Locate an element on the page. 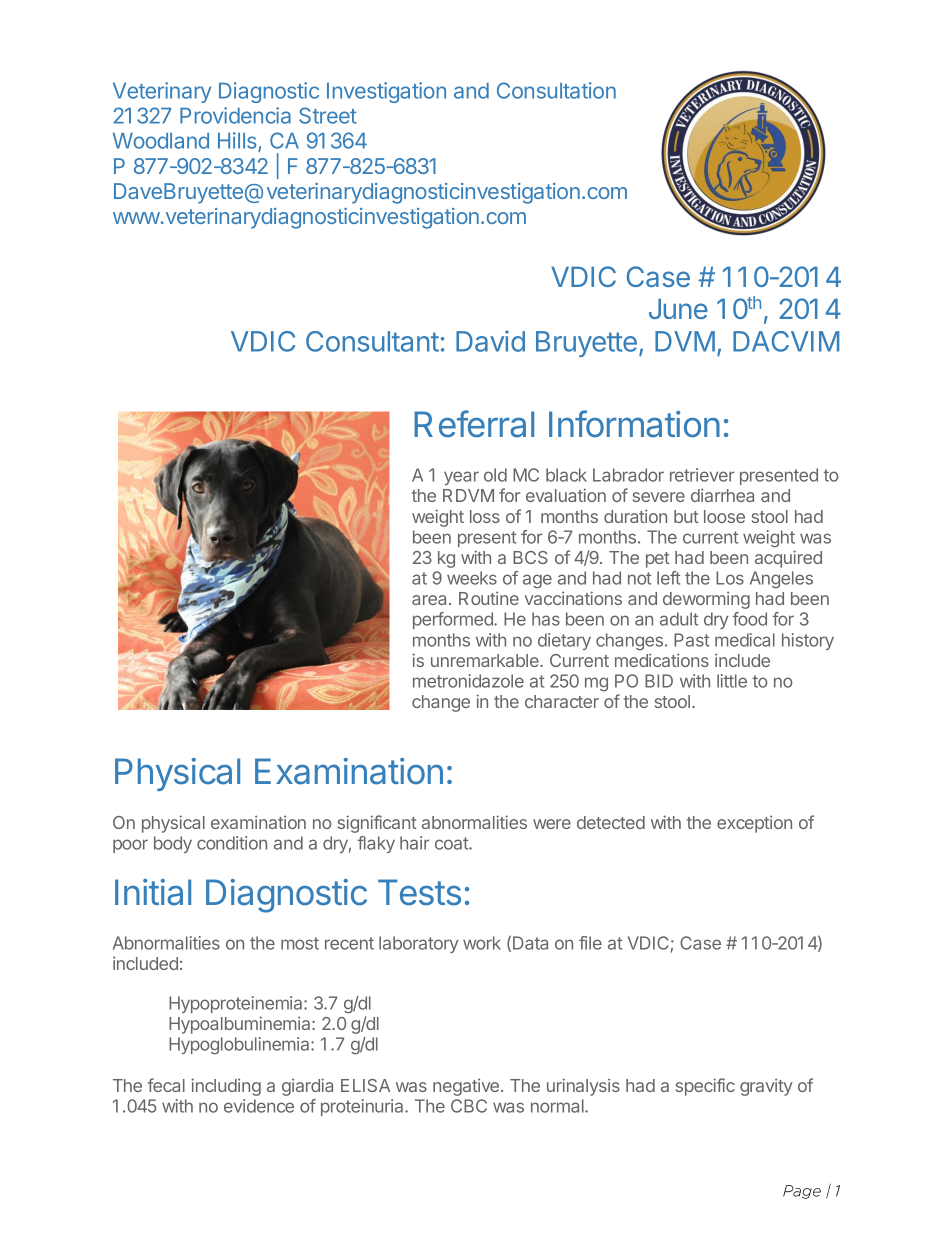 The image size is (952, 1233). Consultant is located at coordinates (372, 341).
